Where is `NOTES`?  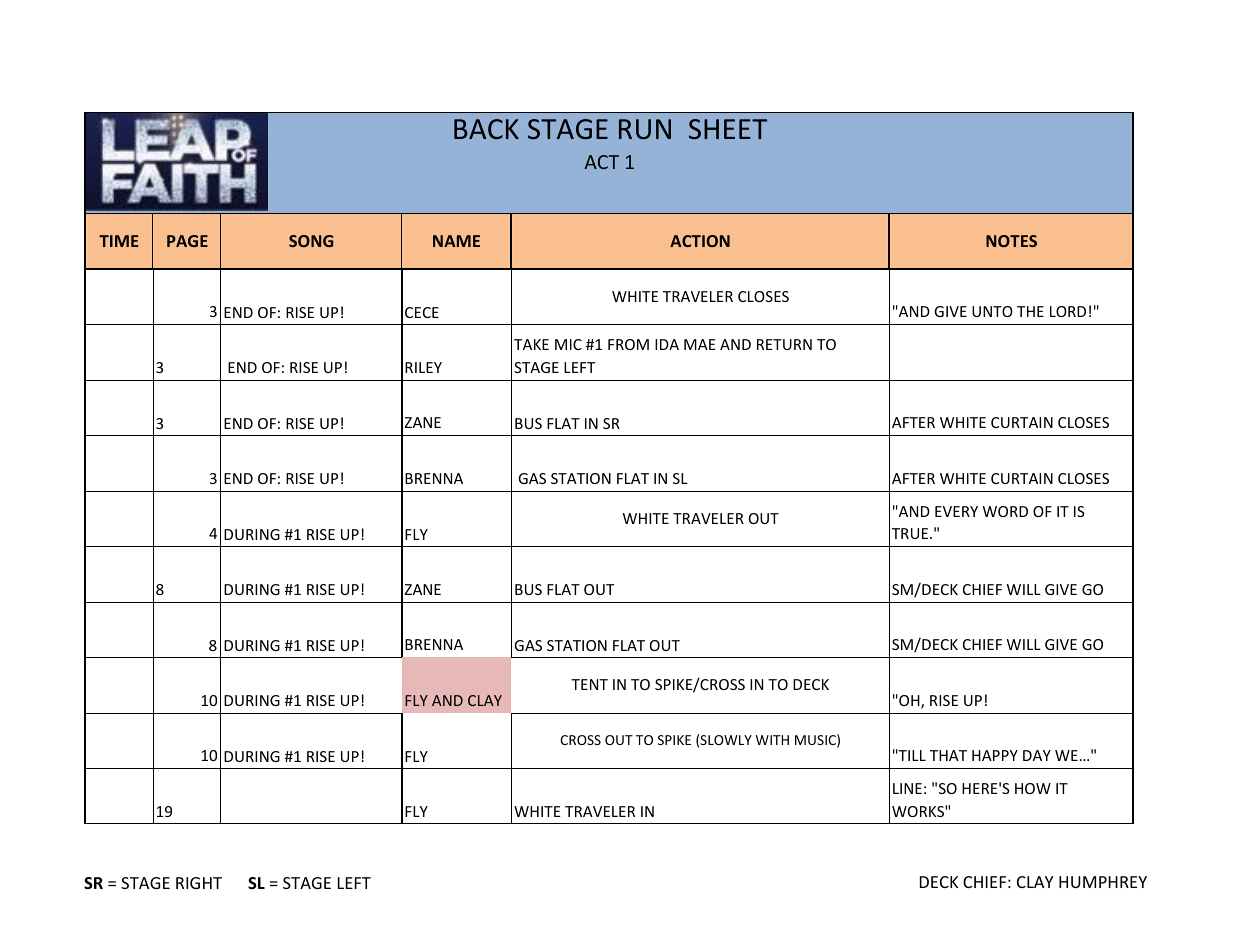 NOTES is located at coordinates (1011, 241).
